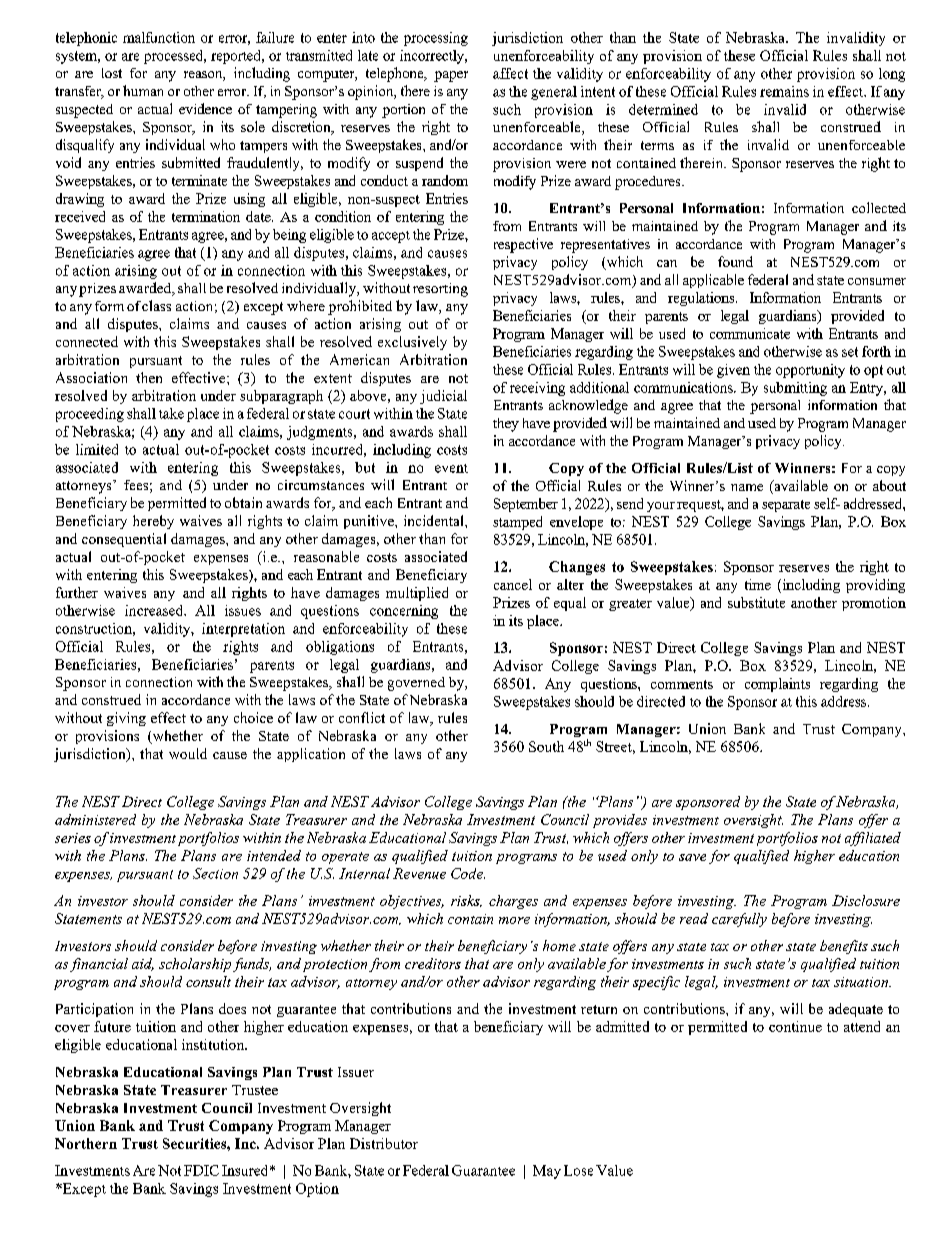 The image size is (952, 1233). I want to click on remains, so click(784, 91).
